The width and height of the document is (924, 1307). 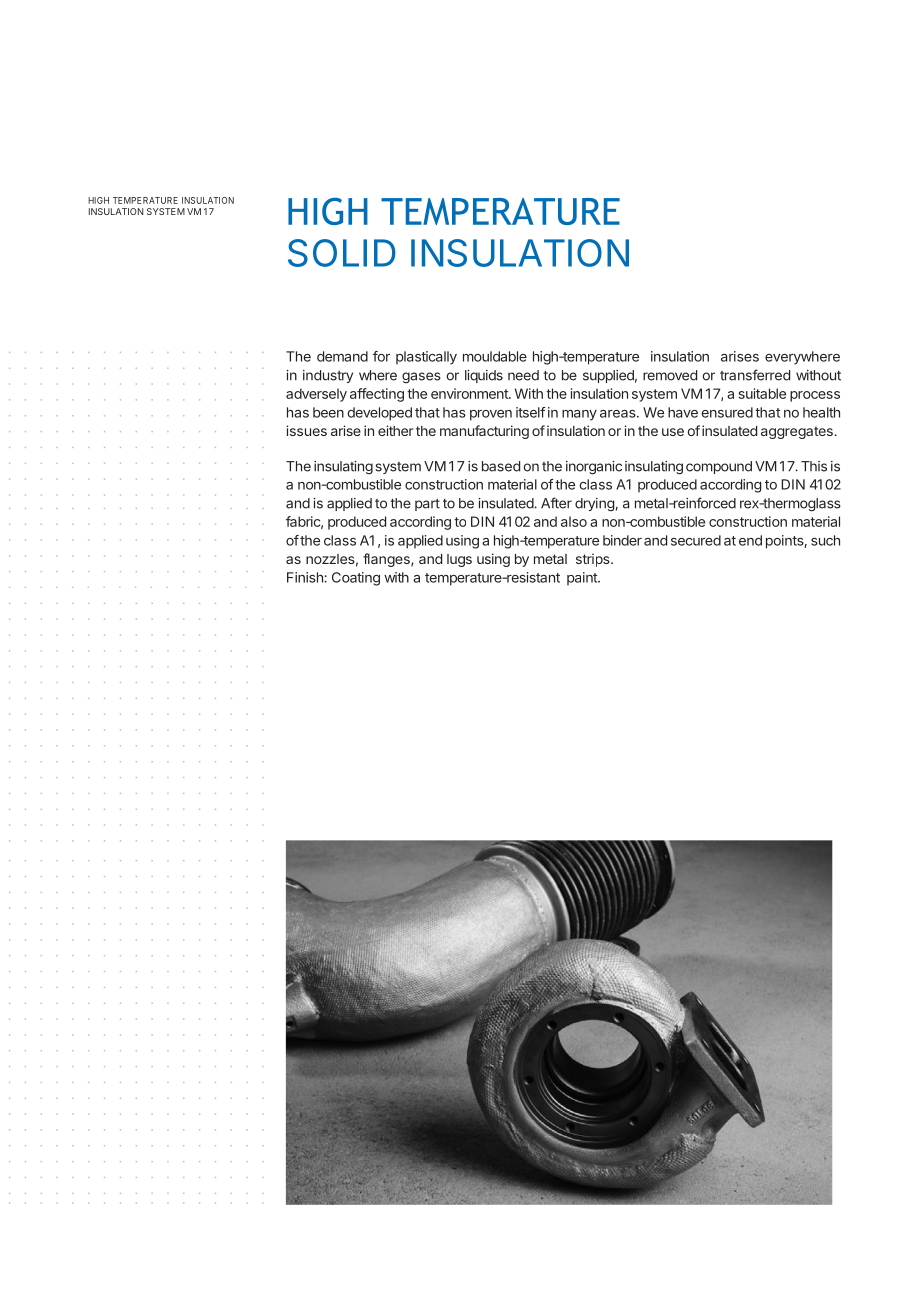 I want to click on need, so click(x=523, y=375).
